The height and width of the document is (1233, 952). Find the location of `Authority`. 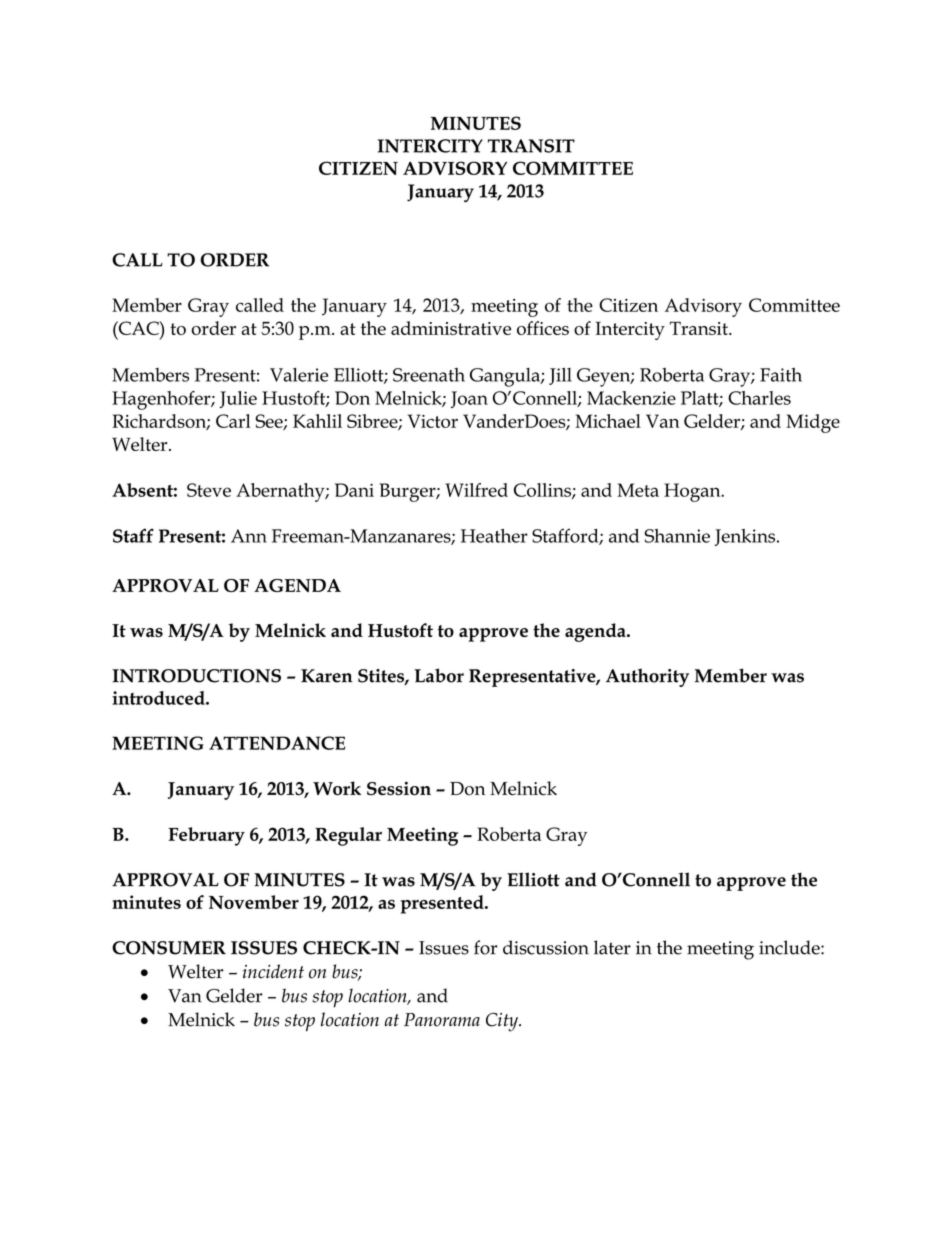

Authority is located at coordinates (647, 677).
